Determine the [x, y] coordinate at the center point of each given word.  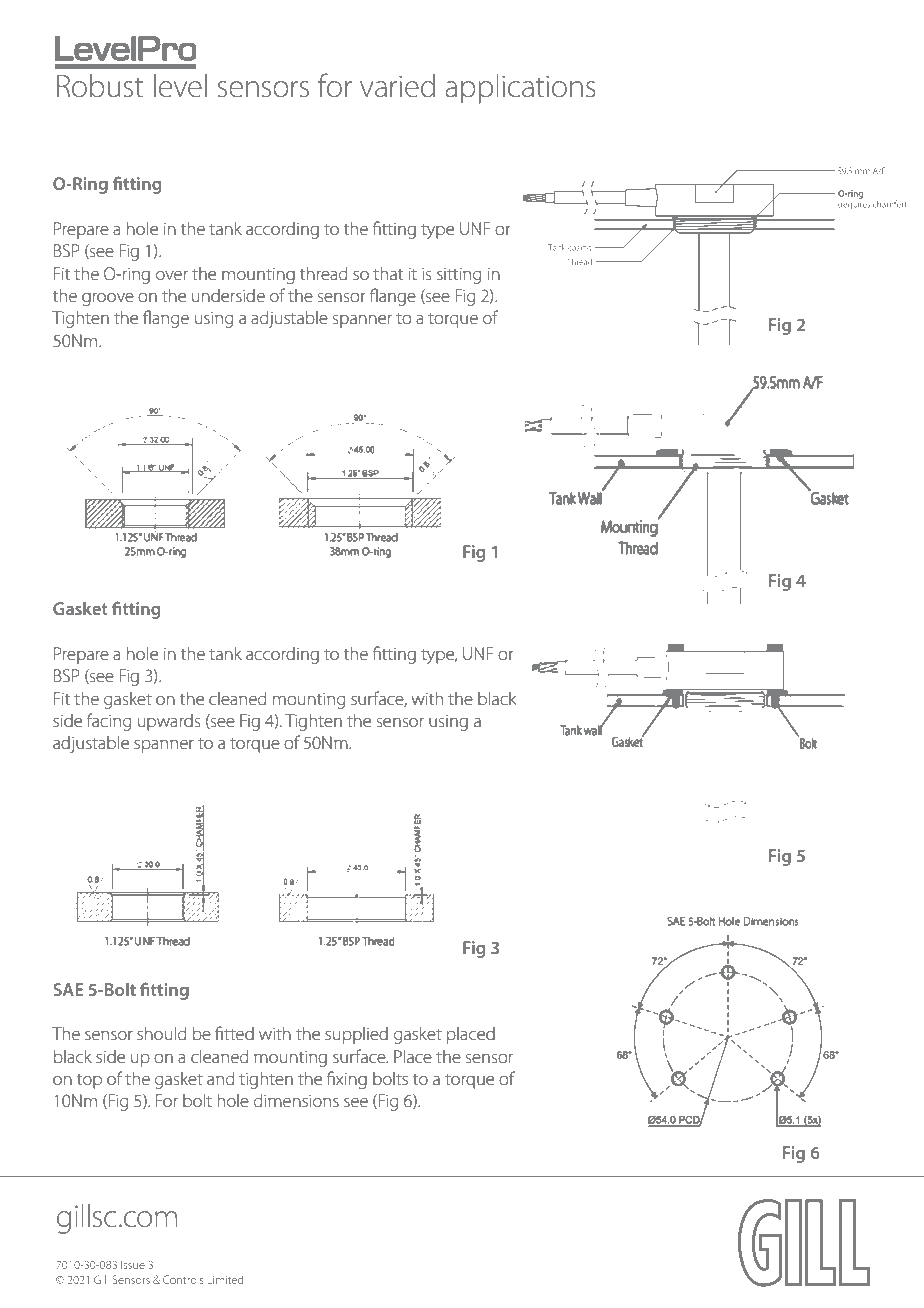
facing [109, 722]
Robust [100, 86]
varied [397, 86]
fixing [347, 1080]
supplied [356, 1035]
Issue [133, 1265]
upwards [169, 722]
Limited [225, 1279]
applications [520, 89]
